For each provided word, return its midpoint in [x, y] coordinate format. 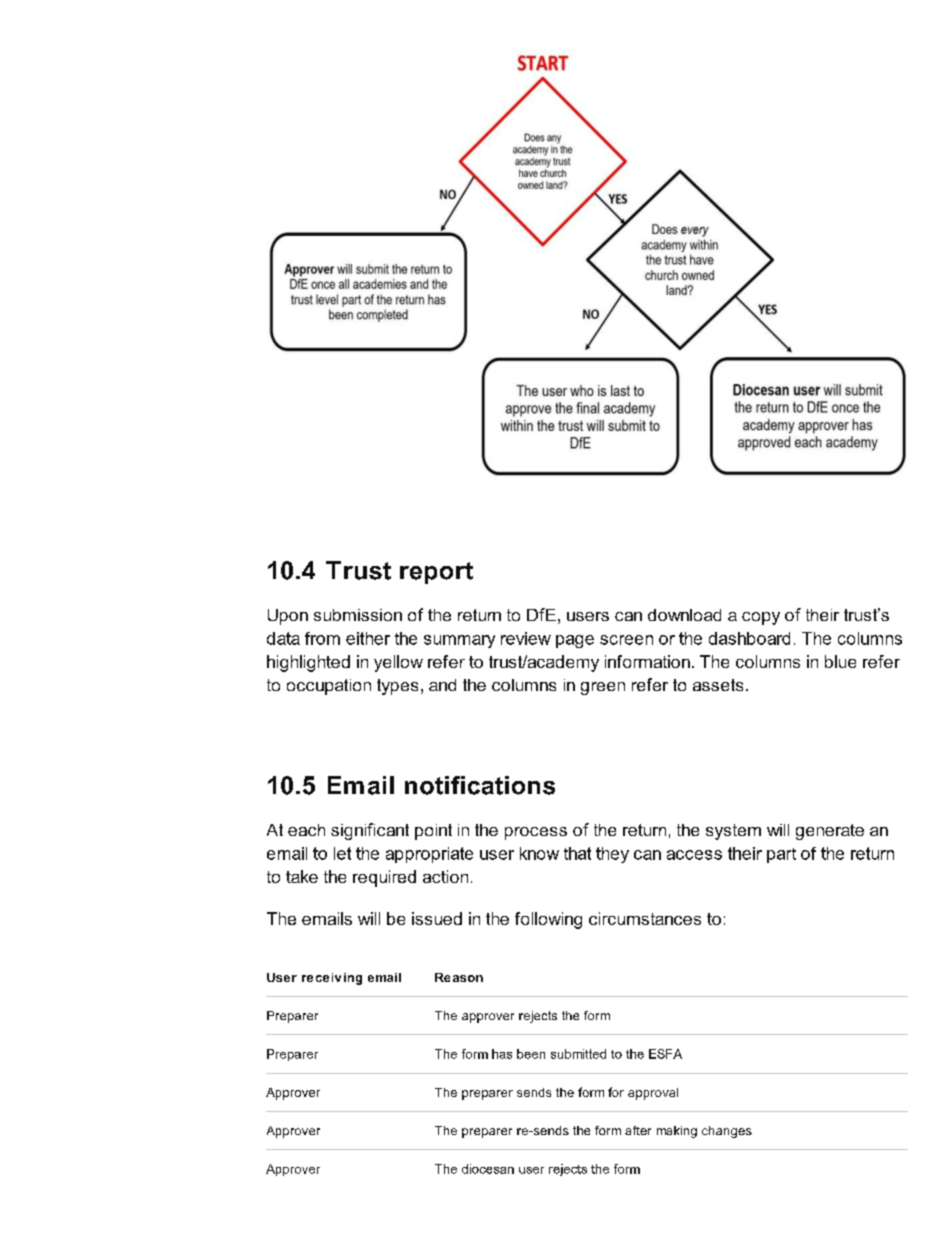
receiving [332, 979]
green [603, 688]
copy [761, 618]
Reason [459, 977]
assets [718, 685]
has [502, 1054]
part [781, 855]
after [638, 1130]
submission [358, 615]
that [577, 853]
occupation [329, 687]
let [342, 853]
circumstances [645, 918]
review [526, 638]
